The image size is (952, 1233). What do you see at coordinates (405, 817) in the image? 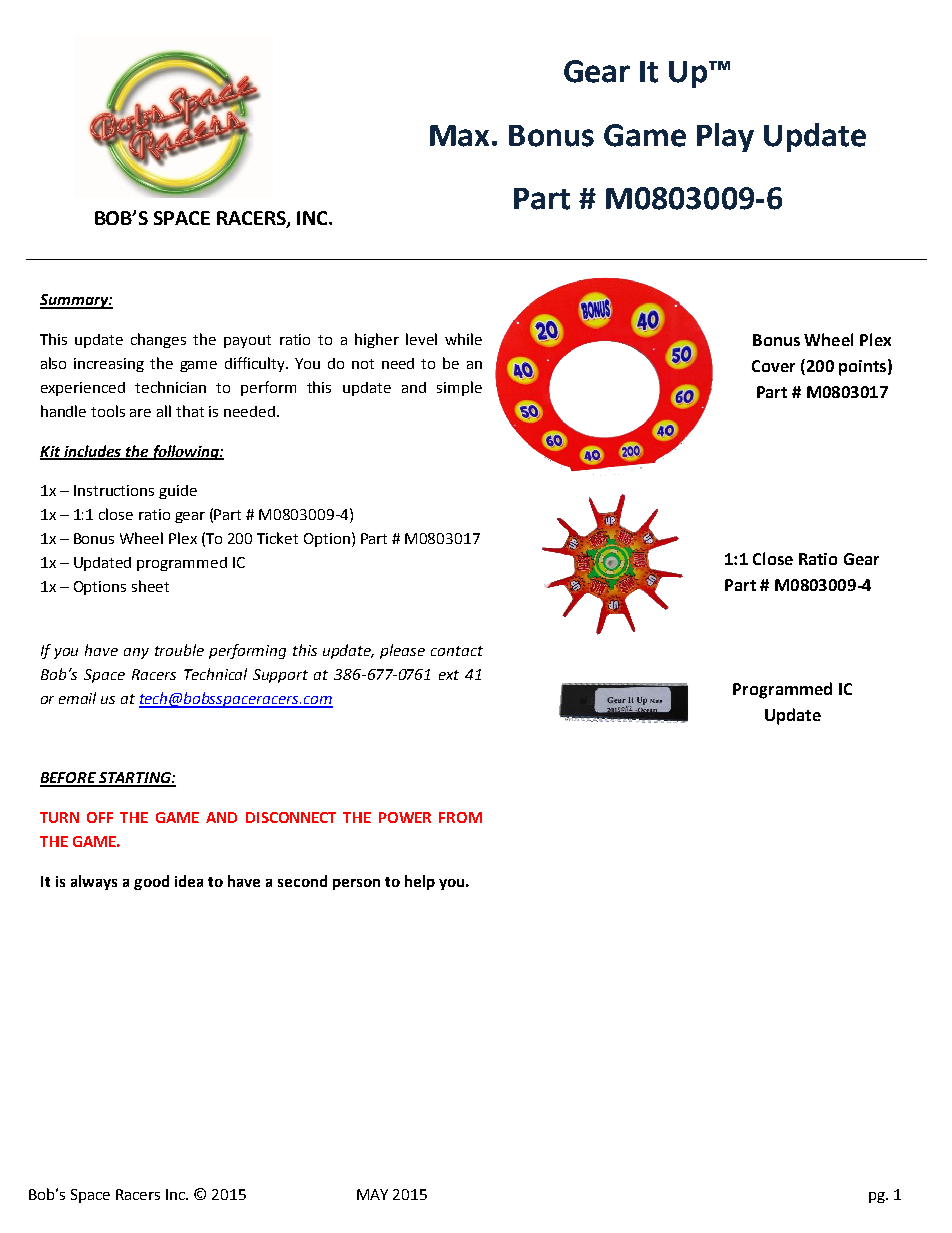
I see `POWER` at bounding box center [405, 817].
